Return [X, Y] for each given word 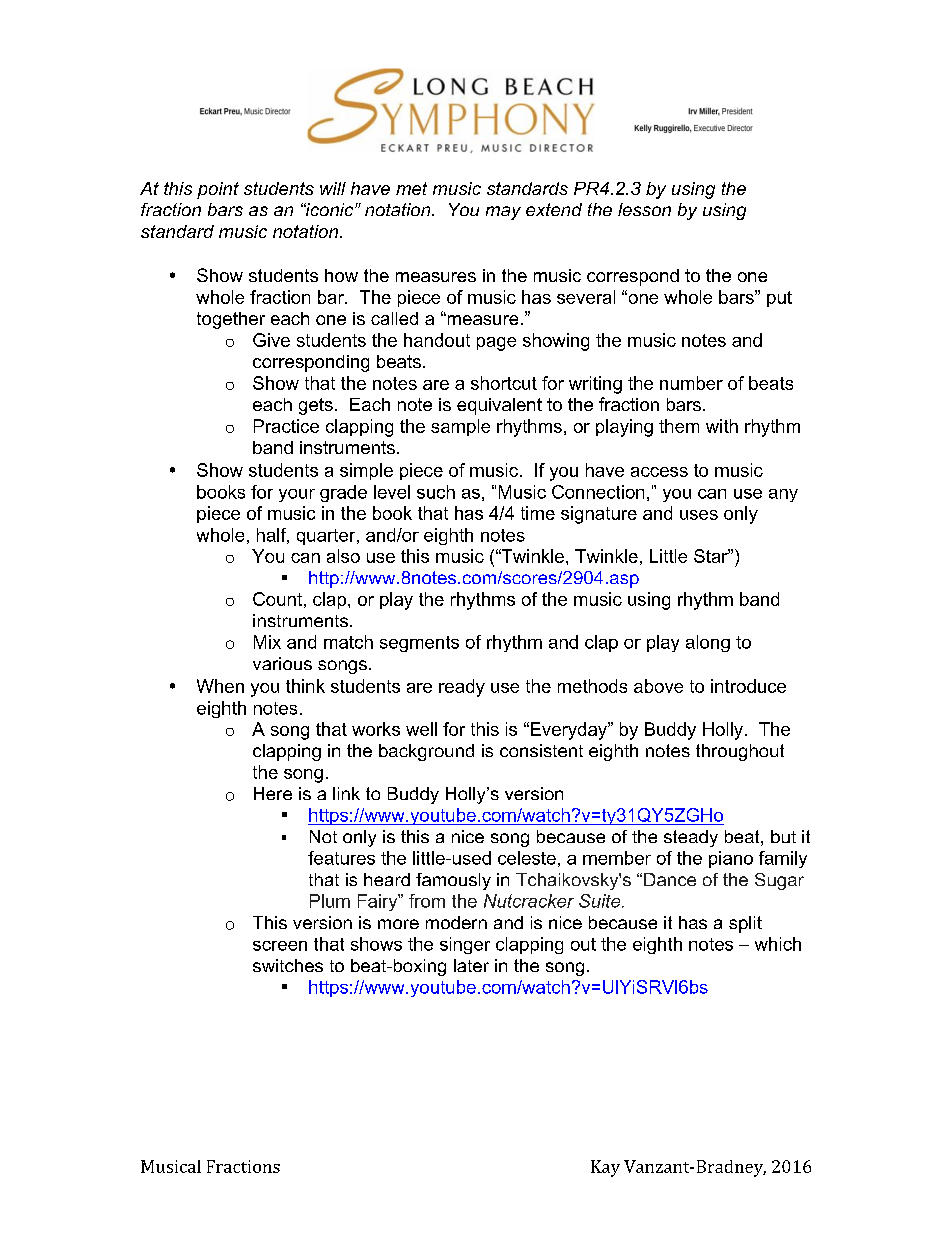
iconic [330, 209]
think [305, 686]
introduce [748, 686]
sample [460, 427]
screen [280, 946]
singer [465, 945]
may [503, 213]
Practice [286, 426]
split [745, 924]
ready [462, 688]
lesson [644, 209]
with [722, 426]
